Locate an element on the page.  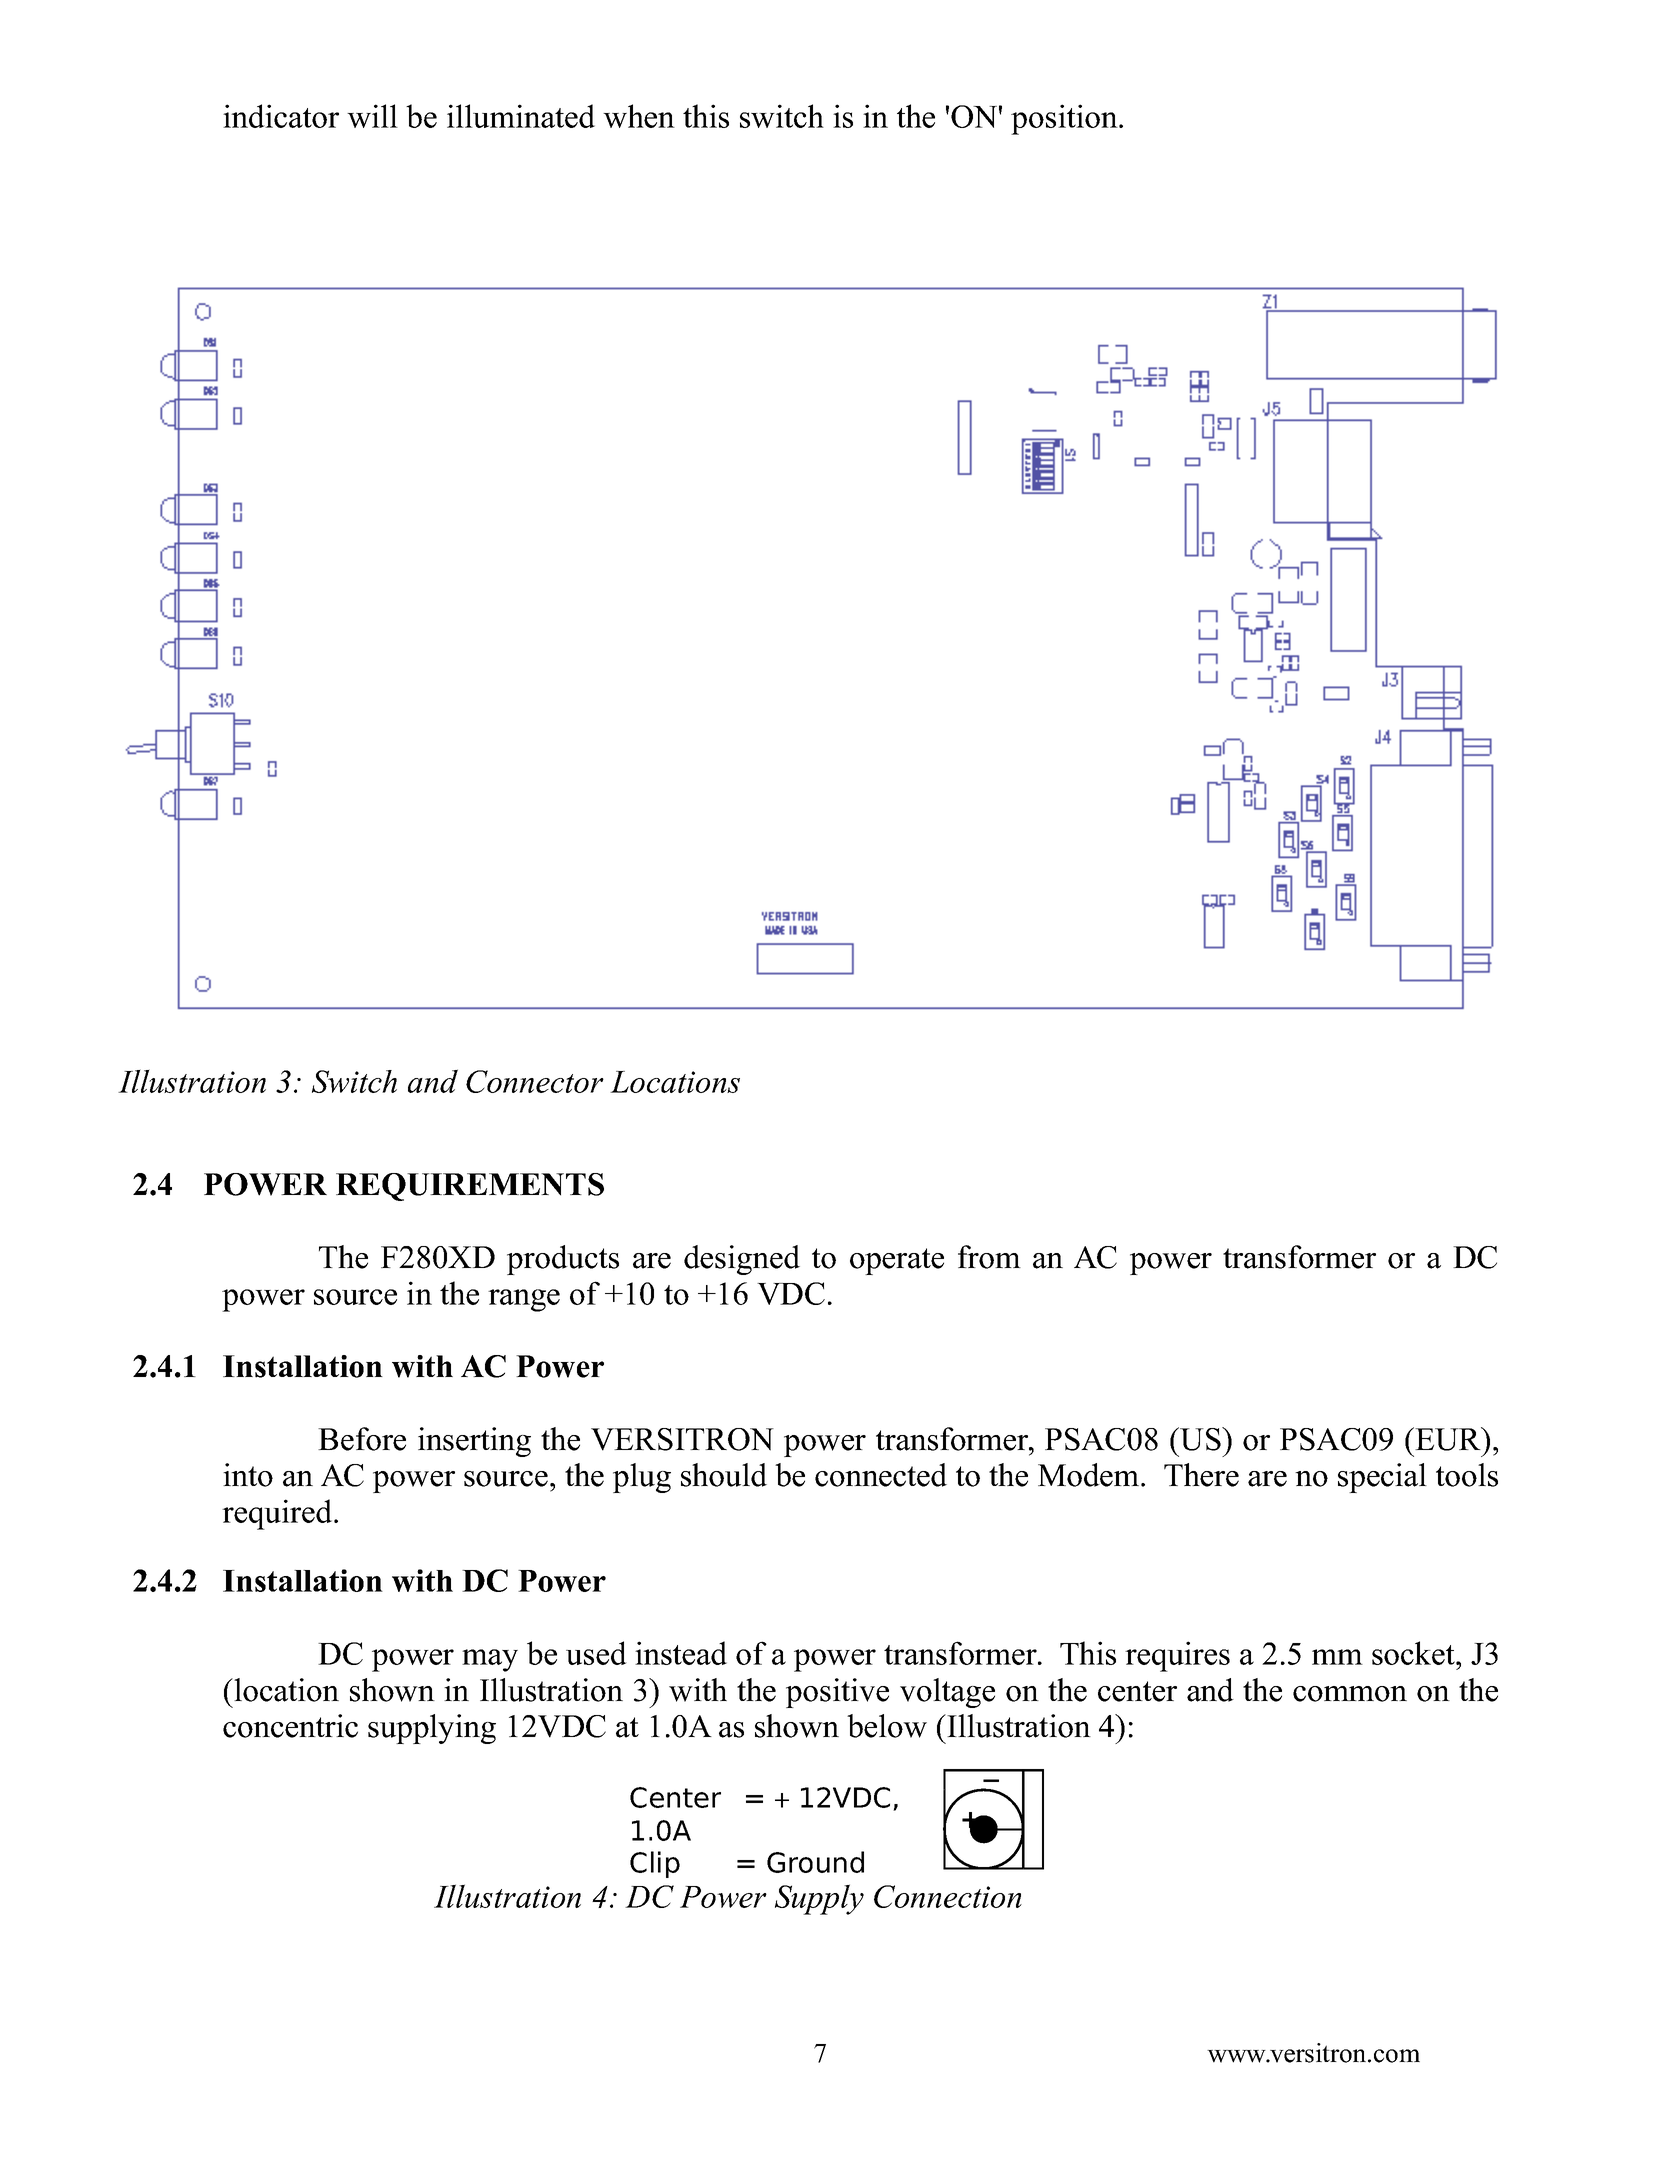
position is located at coordinates (1065, 119).
